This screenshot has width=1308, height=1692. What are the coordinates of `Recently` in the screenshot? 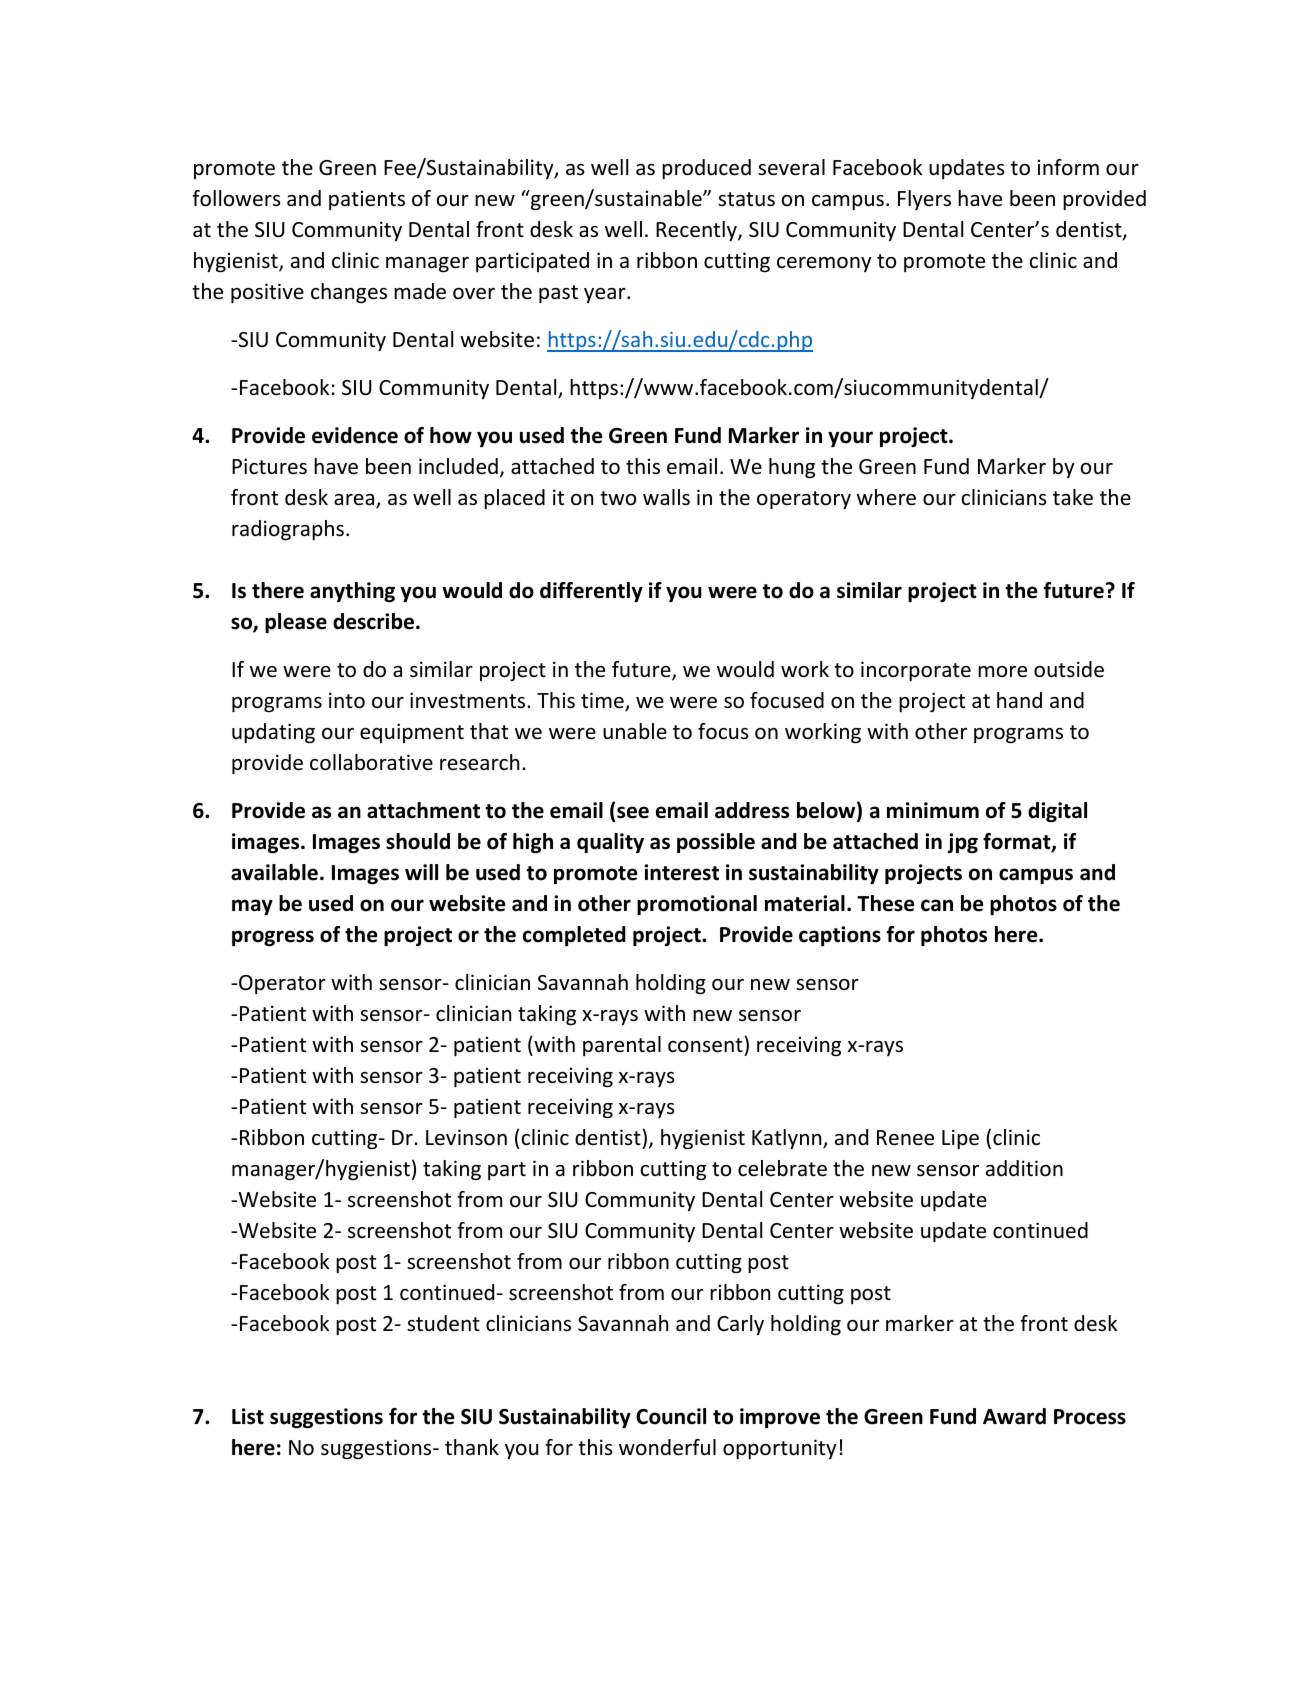 It's located at (697, 231).
